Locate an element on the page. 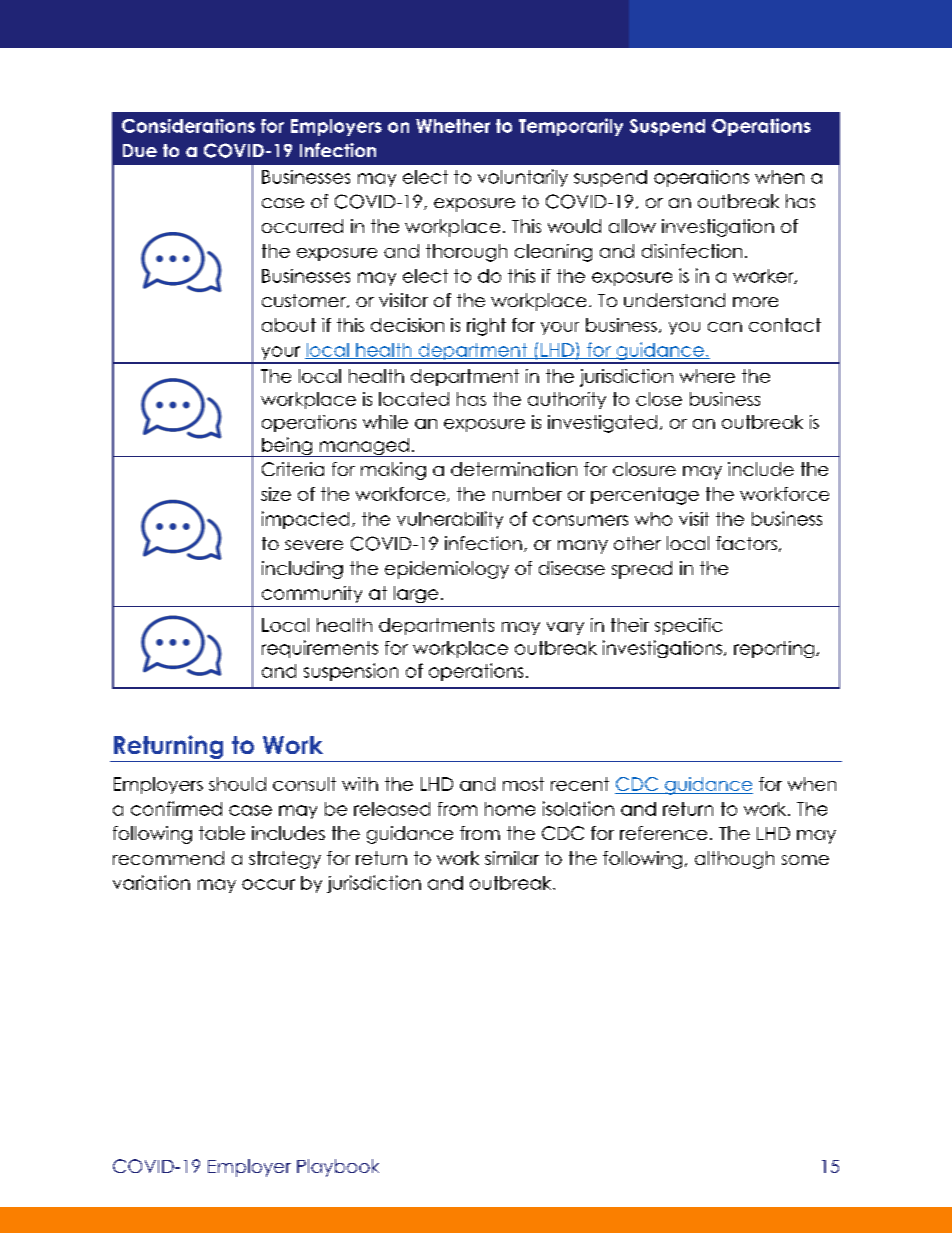  table is located at coordinates (222, 833).
